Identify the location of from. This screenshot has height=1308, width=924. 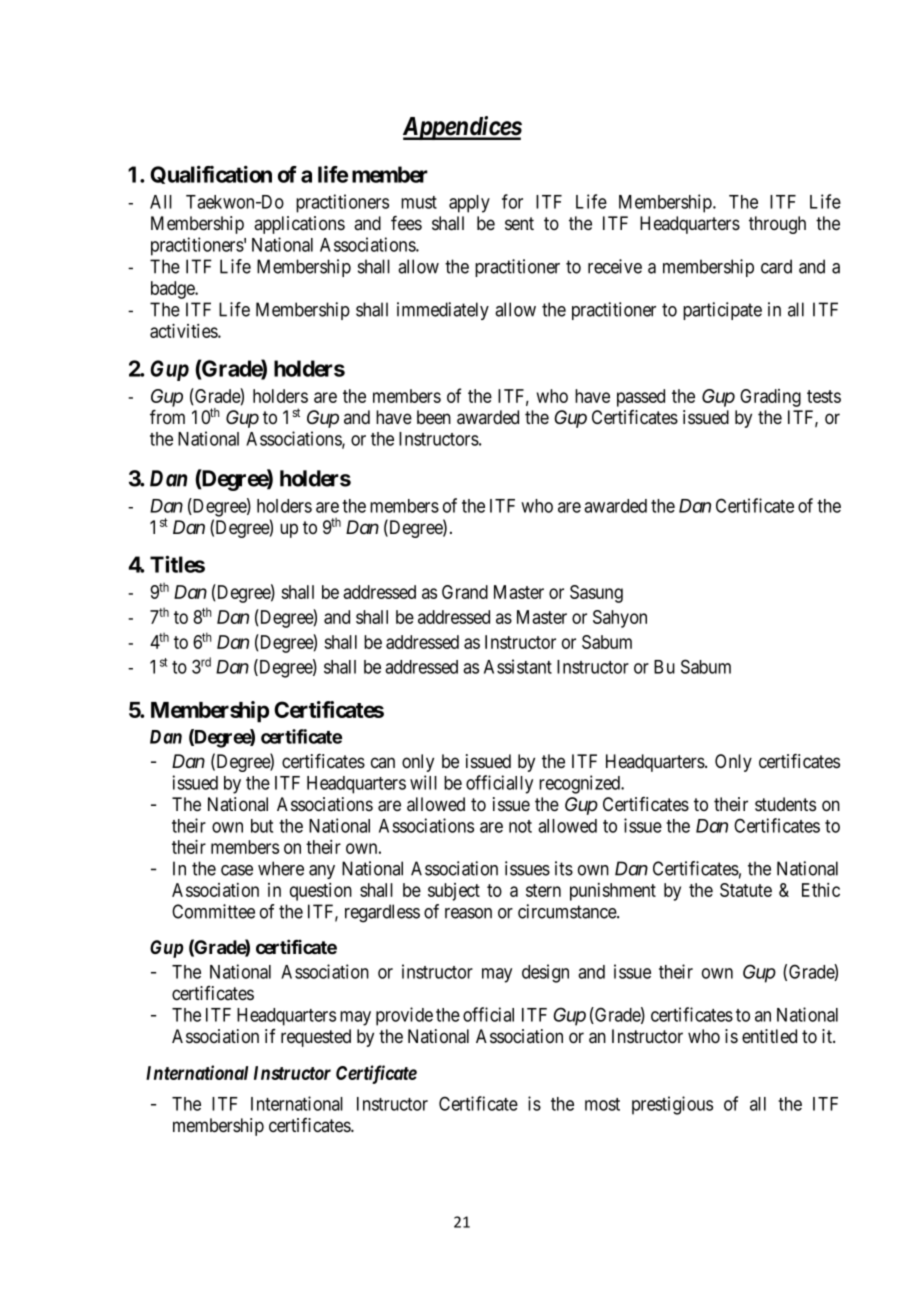
(167, 417).
